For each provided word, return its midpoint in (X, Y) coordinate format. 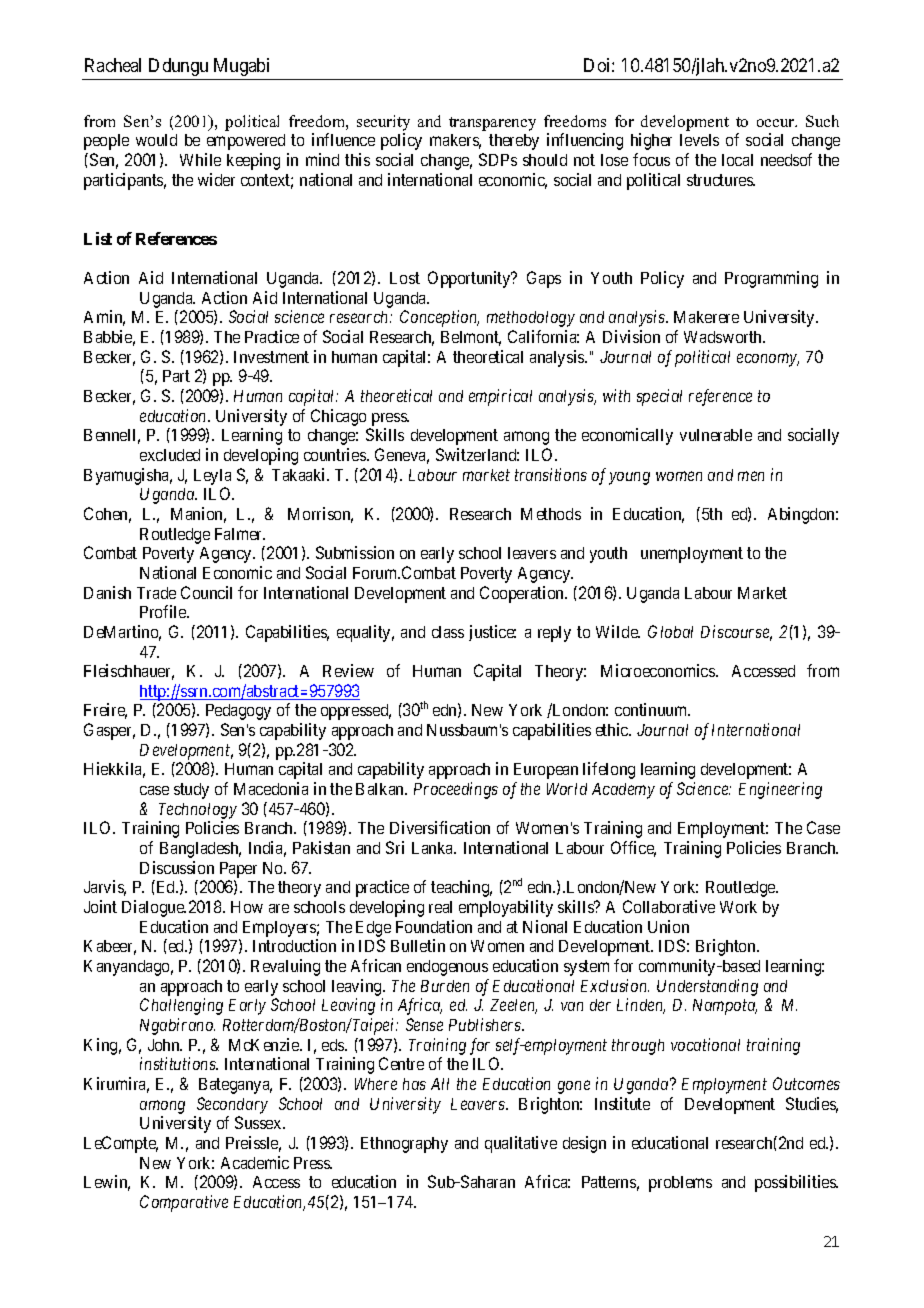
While (200, 159)
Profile (164, 611)
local (737, 160)
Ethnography (404, 1145)
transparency (492, 124)
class (448, 632)
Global (670, 631)
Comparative (184, 1203)
